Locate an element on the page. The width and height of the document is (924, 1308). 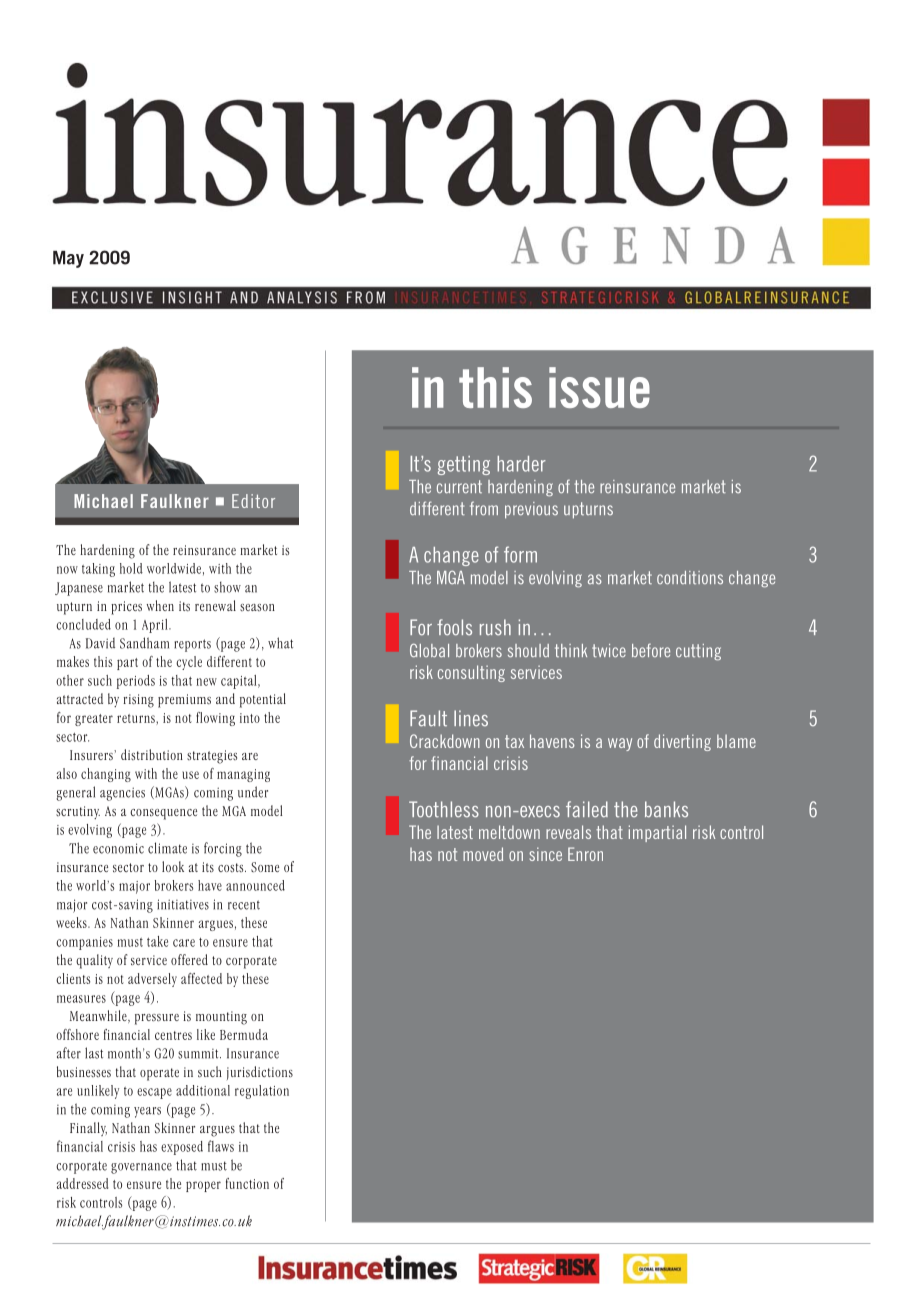
issue is located at coordinates (599, 387).
